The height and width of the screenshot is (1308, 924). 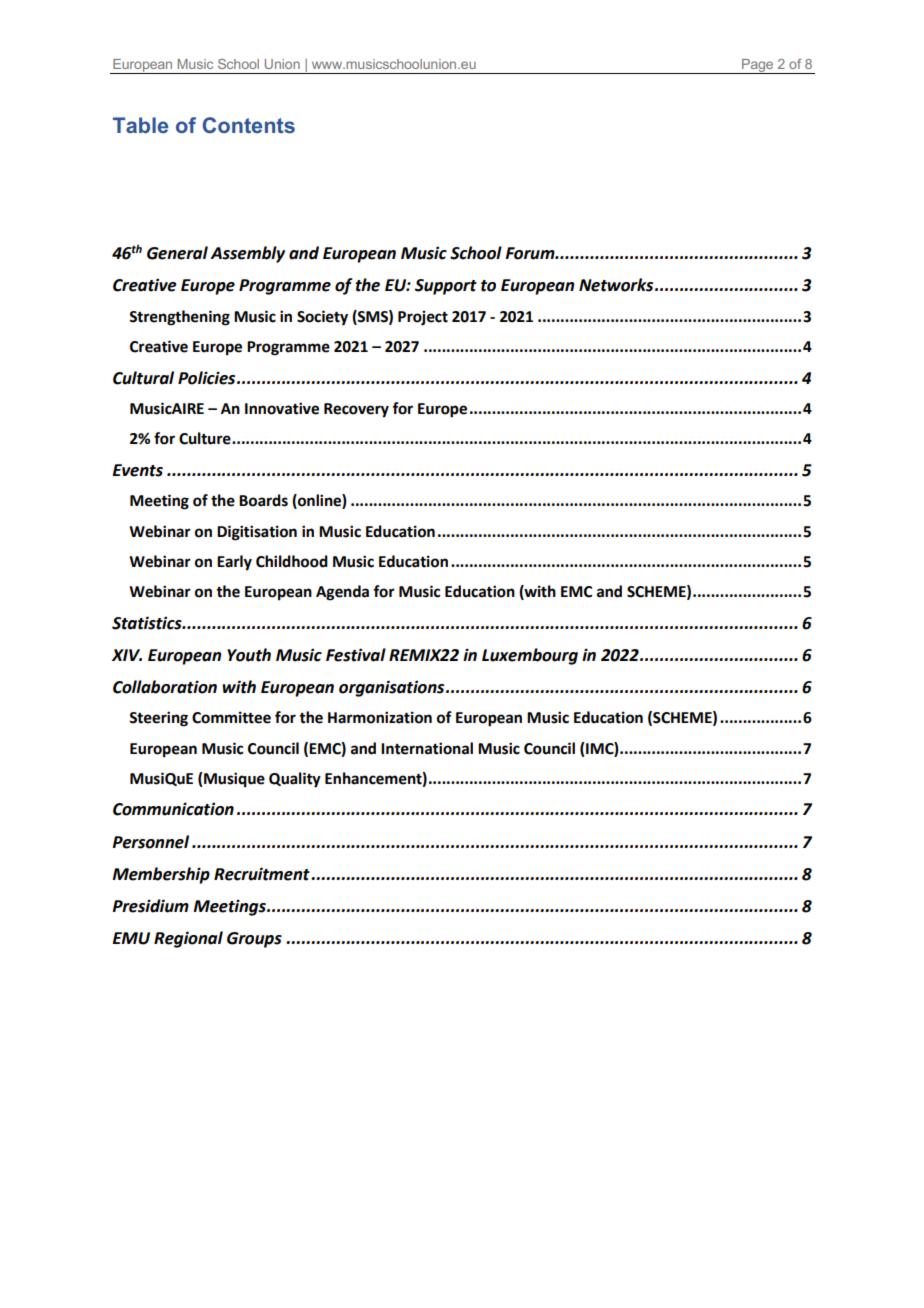 I want to click on Page, so click(x=758, y=66).
